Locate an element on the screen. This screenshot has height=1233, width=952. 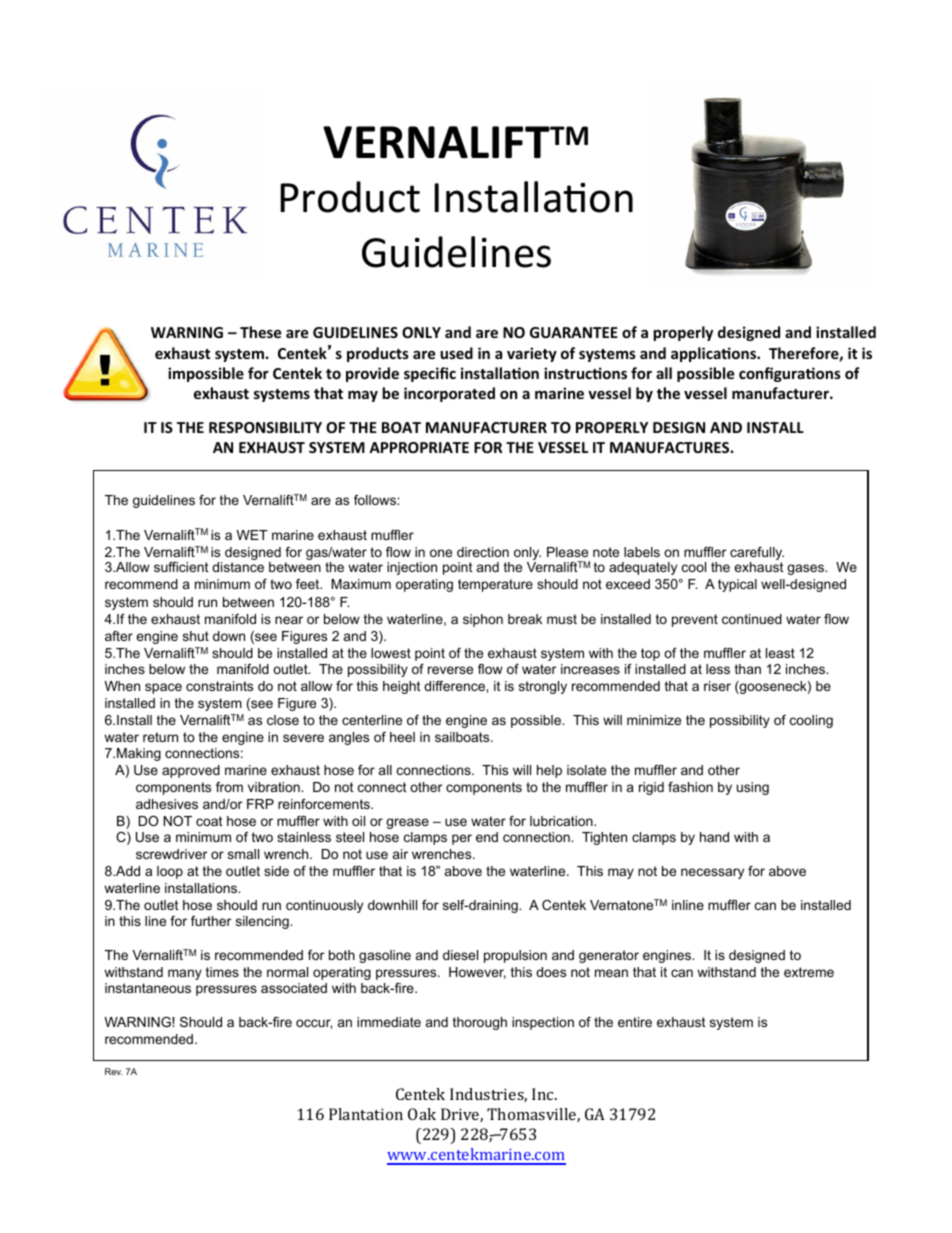
instantaneous is located at coordinates (148, 988).
